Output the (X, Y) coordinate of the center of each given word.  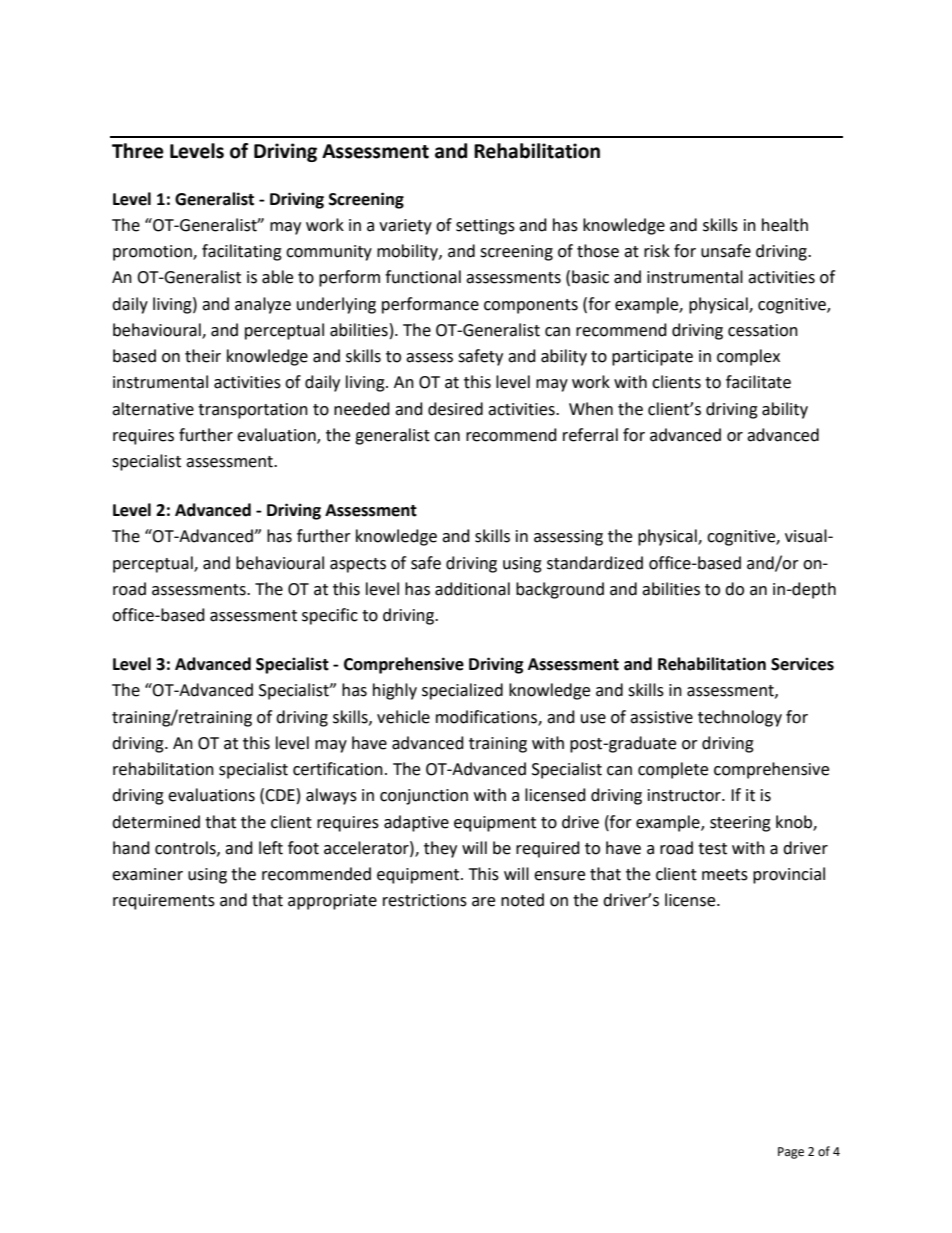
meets (725, 875)
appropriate (332, 902)
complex (748, 357)
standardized (595, 563)
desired (455, 409)
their (203, 356)
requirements (164, 902)
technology (740, 718)
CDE (280, 795)
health (785, 225)
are (483, 902)
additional (472, 589)
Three (138, 151)
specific (330, 616)
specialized (462, 691)
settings (485, 227)
